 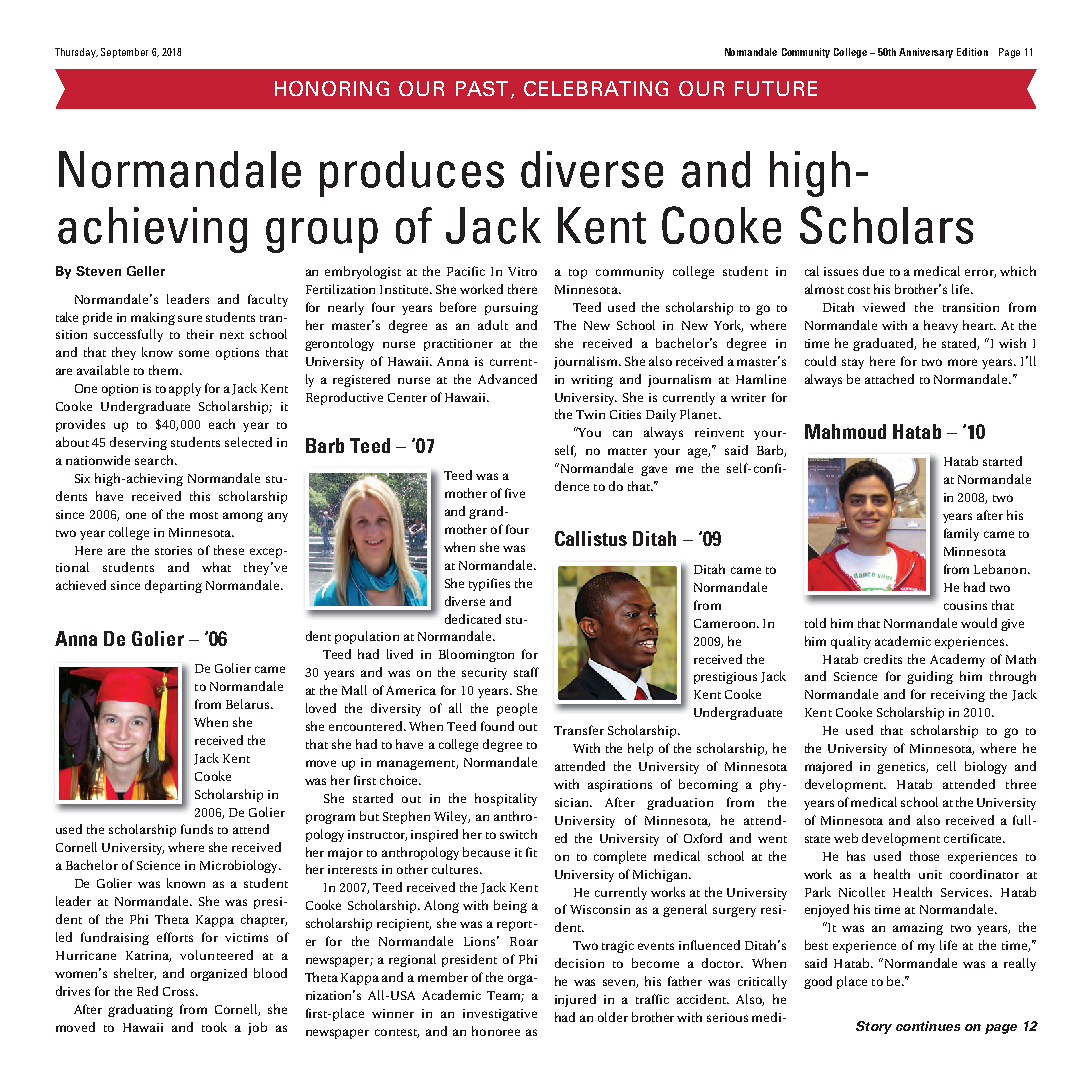 What do you see at coordinates (124, 53) in the image?
I see `September` at bounding box center [124, 53].
